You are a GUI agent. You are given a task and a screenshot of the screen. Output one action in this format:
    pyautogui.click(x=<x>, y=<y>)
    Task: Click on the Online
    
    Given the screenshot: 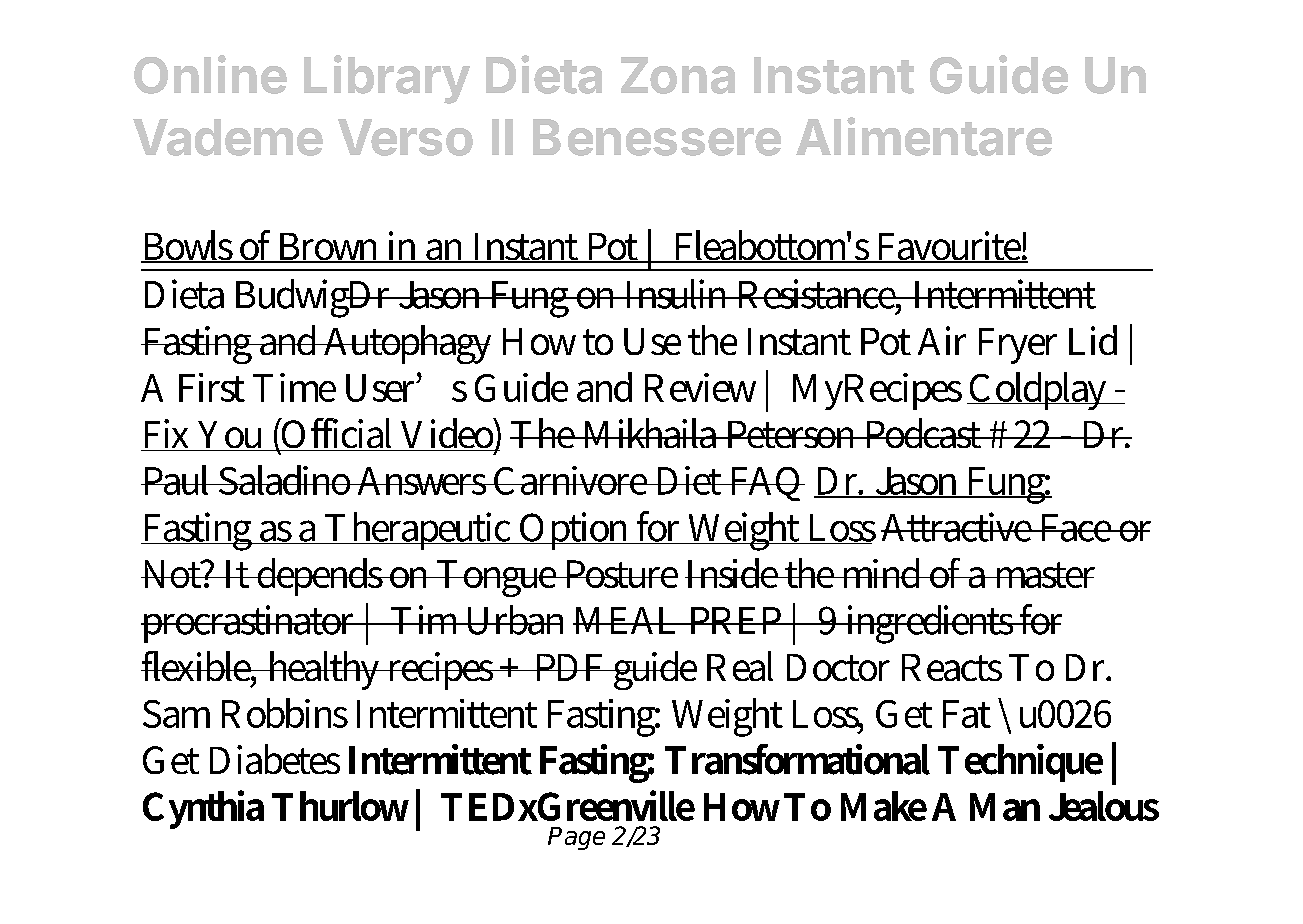 What is the action you would take?
    pyautogui.click(x=210, y=74)
